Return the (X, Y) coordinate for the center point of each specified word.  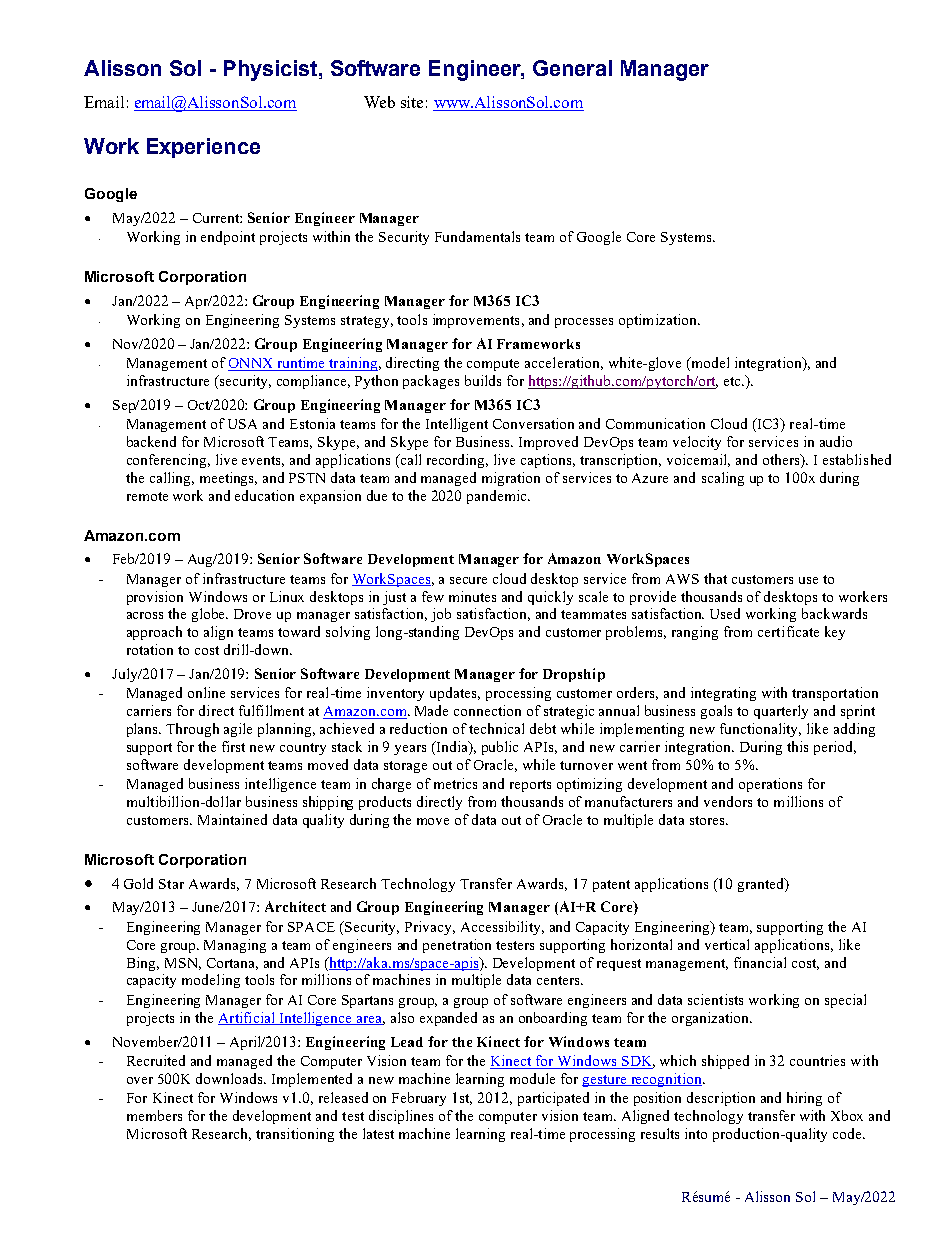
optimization (659, 321)
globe (210, 615)
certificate (788, 631)
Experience (203, 148)
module (532, 1078)
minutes (472, 596)
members (154, 1115)
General (572, 68)
